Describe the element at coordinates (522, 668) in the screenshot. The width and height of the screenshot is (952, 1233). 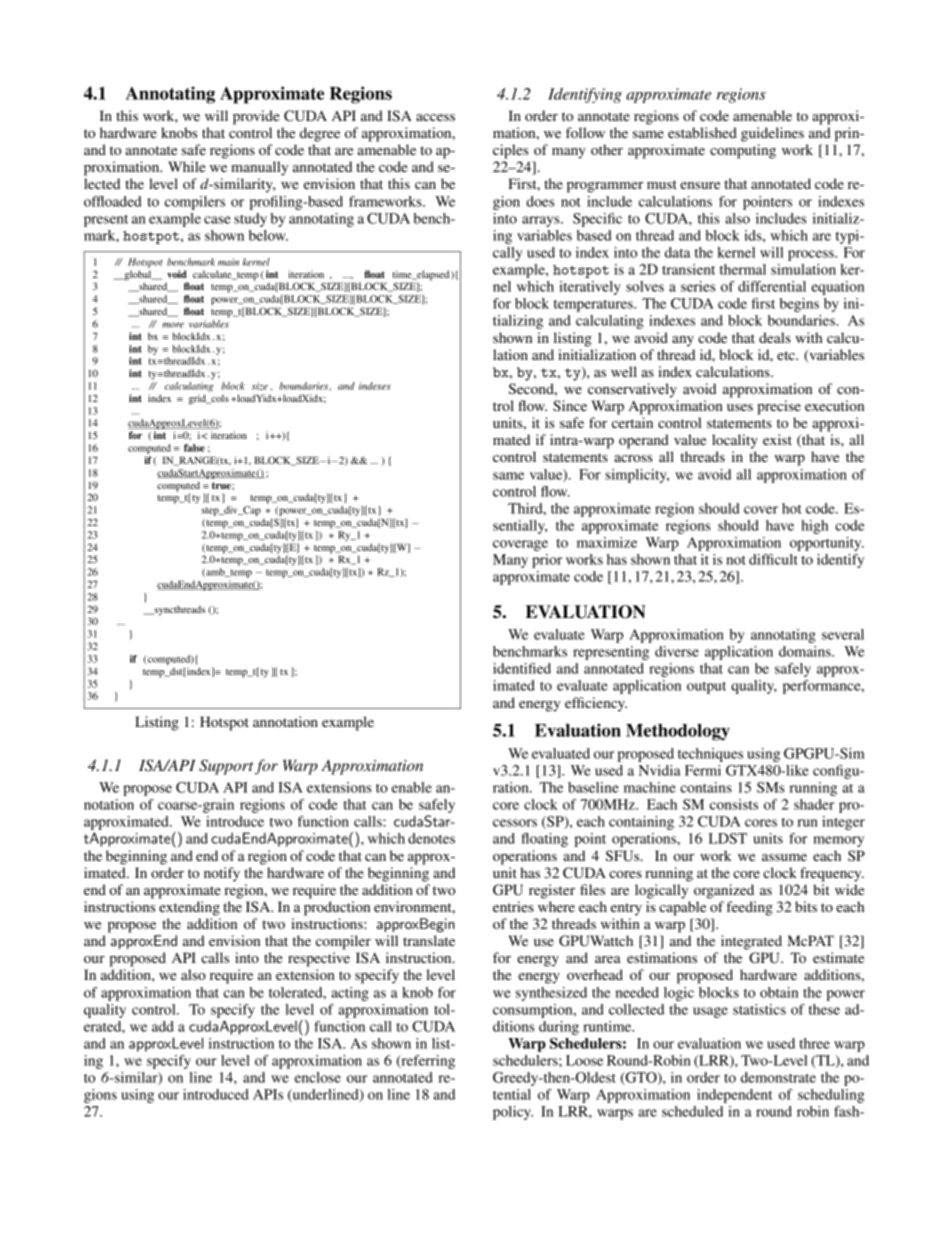
I see `identified` at that location.
